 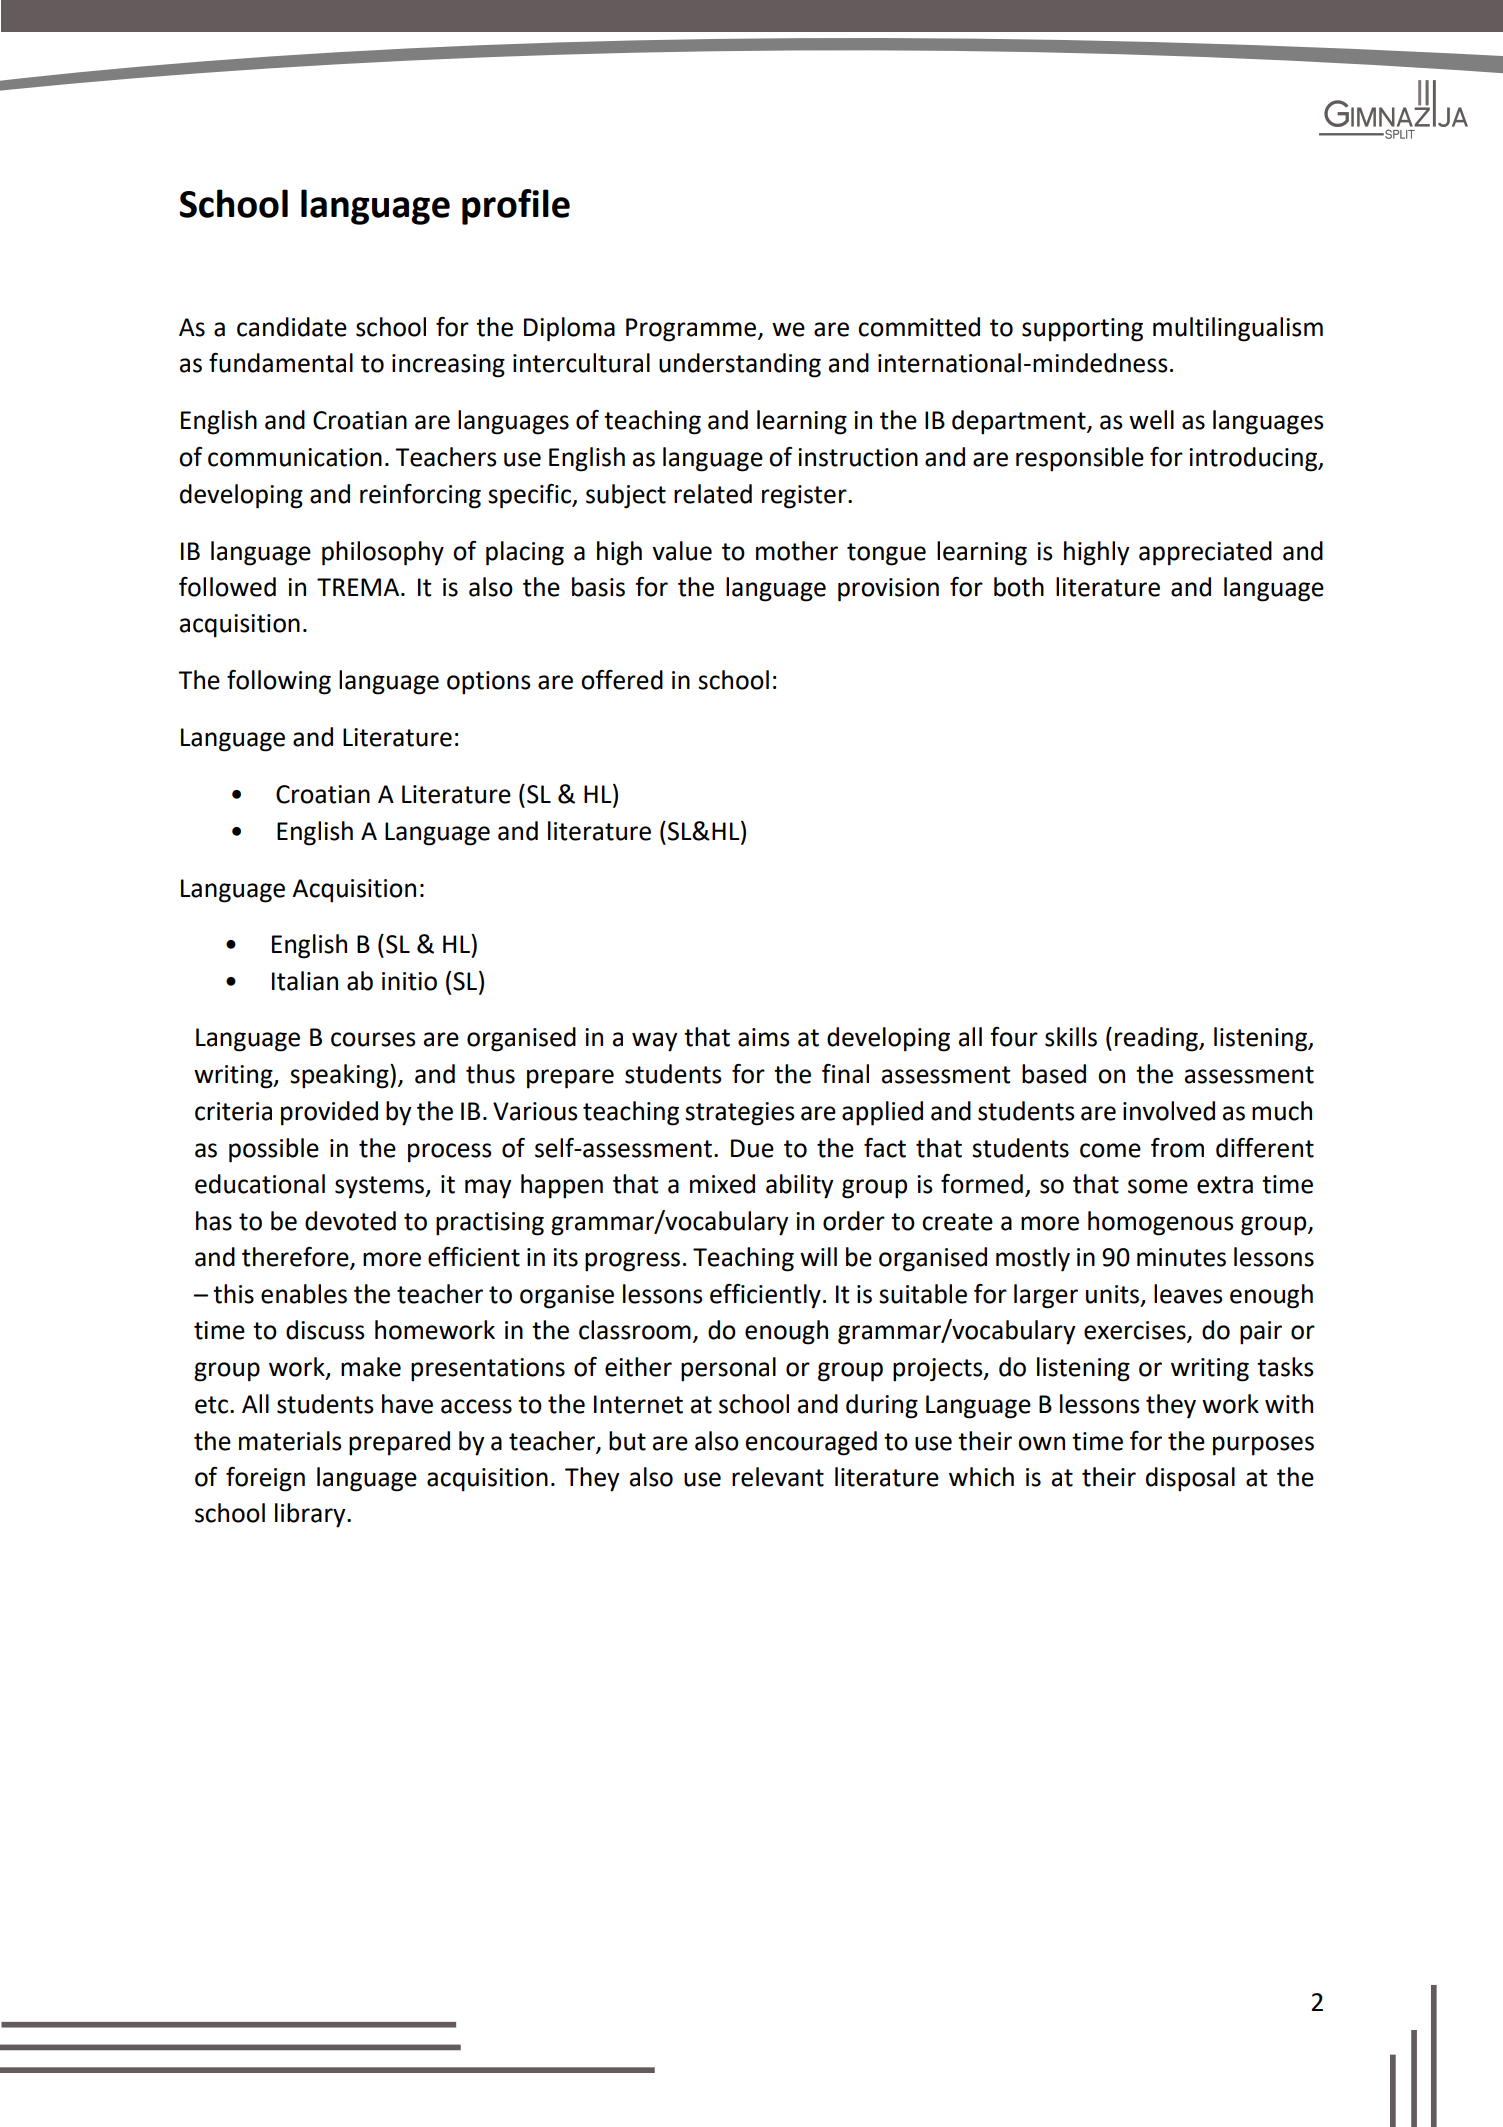 I want to click on candidate, so click(x=292, y=327).
